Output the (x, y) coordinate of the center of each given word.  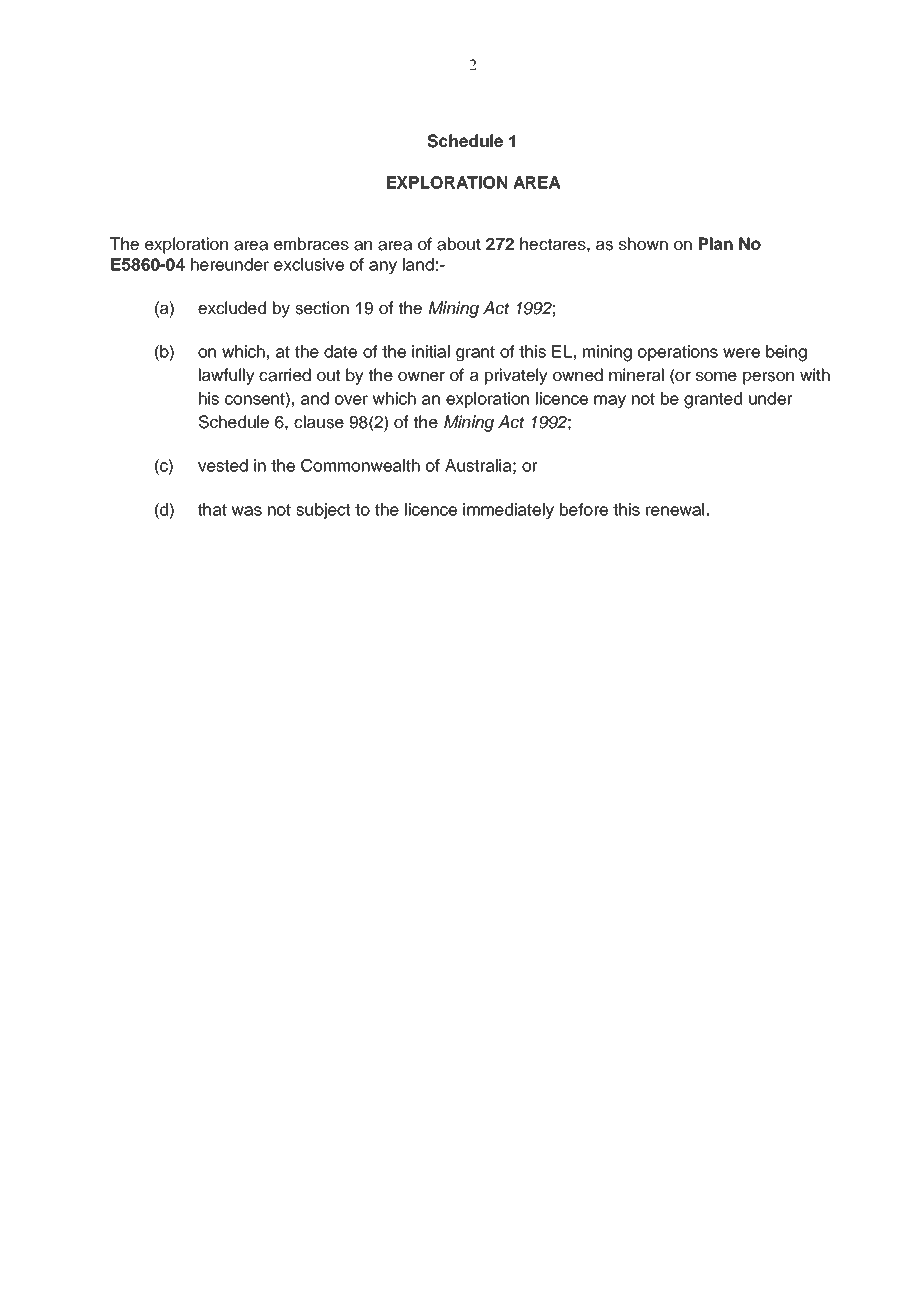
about (459, 244)
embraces (311, 244)
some (716, 377)
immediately (508, 511)
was (247, 511)
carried (285, 375)
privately (516, 376)
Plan (716, 243)
